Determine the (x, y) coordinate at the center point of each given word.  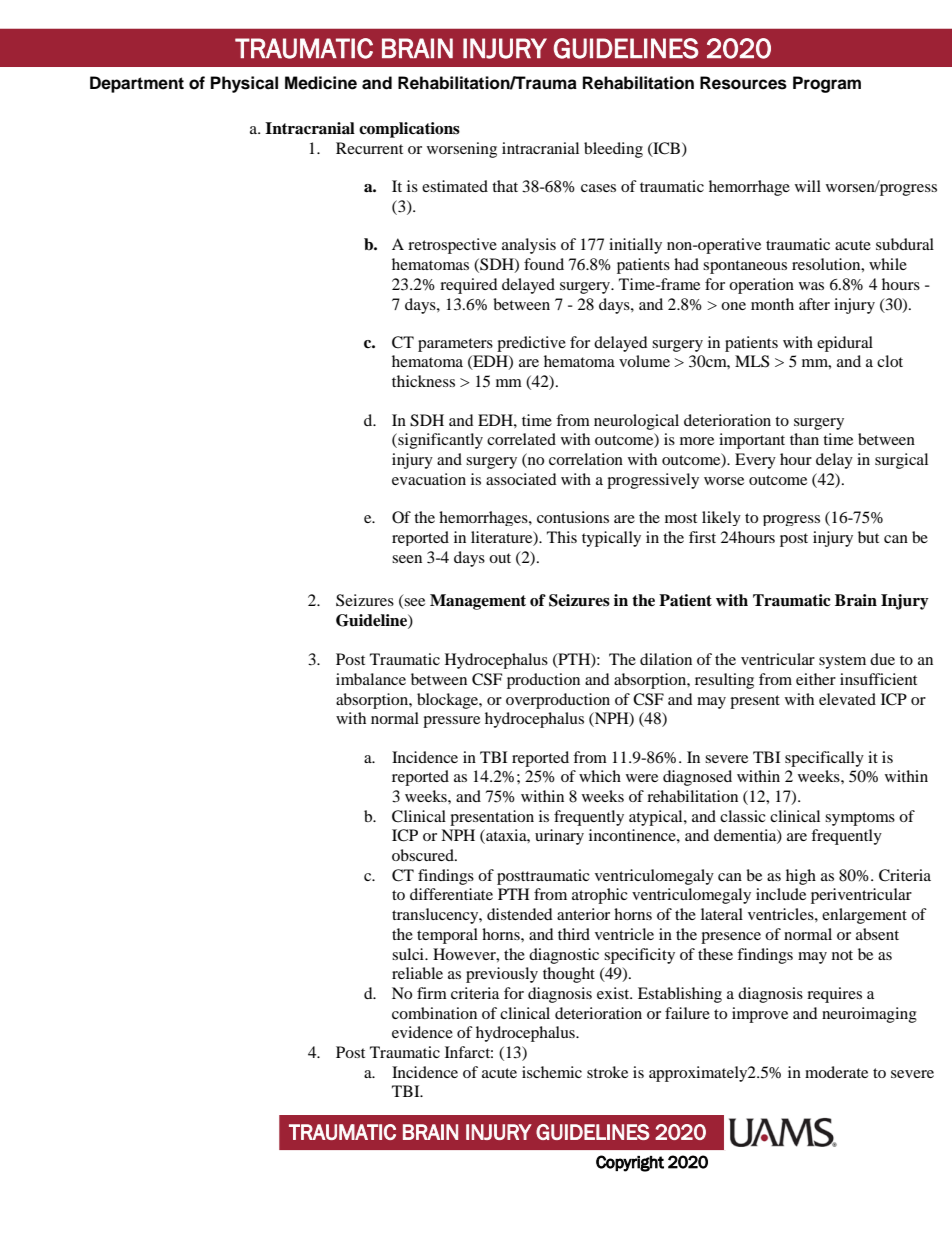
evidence (422, 1032)
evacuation (429, 479)
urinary (559, 837)
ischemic (552, 1072)
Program (827, 84)
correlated (521, 439)
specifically (824, 759)
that (505, 186)
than (804, 439)
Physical (244, 84)
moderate (836, 1072)
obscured (424, 855)
